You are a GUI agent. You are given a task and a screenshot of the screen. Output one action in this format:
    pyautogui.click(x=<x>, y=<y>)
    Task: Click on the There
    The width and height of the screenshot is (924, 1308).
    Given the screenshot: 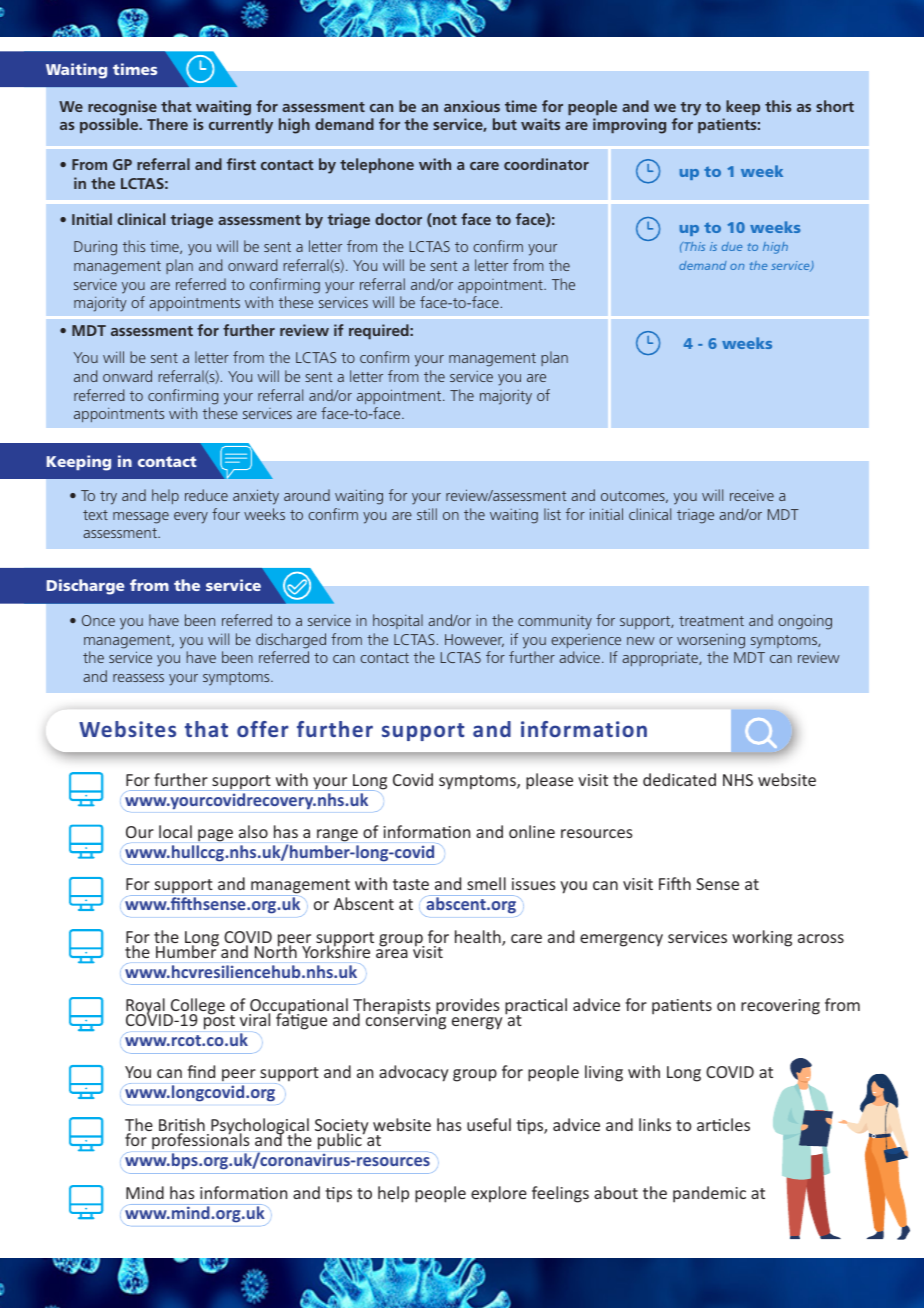 What is the action you would take?
    pyautogui.click(x=167, y=124)
